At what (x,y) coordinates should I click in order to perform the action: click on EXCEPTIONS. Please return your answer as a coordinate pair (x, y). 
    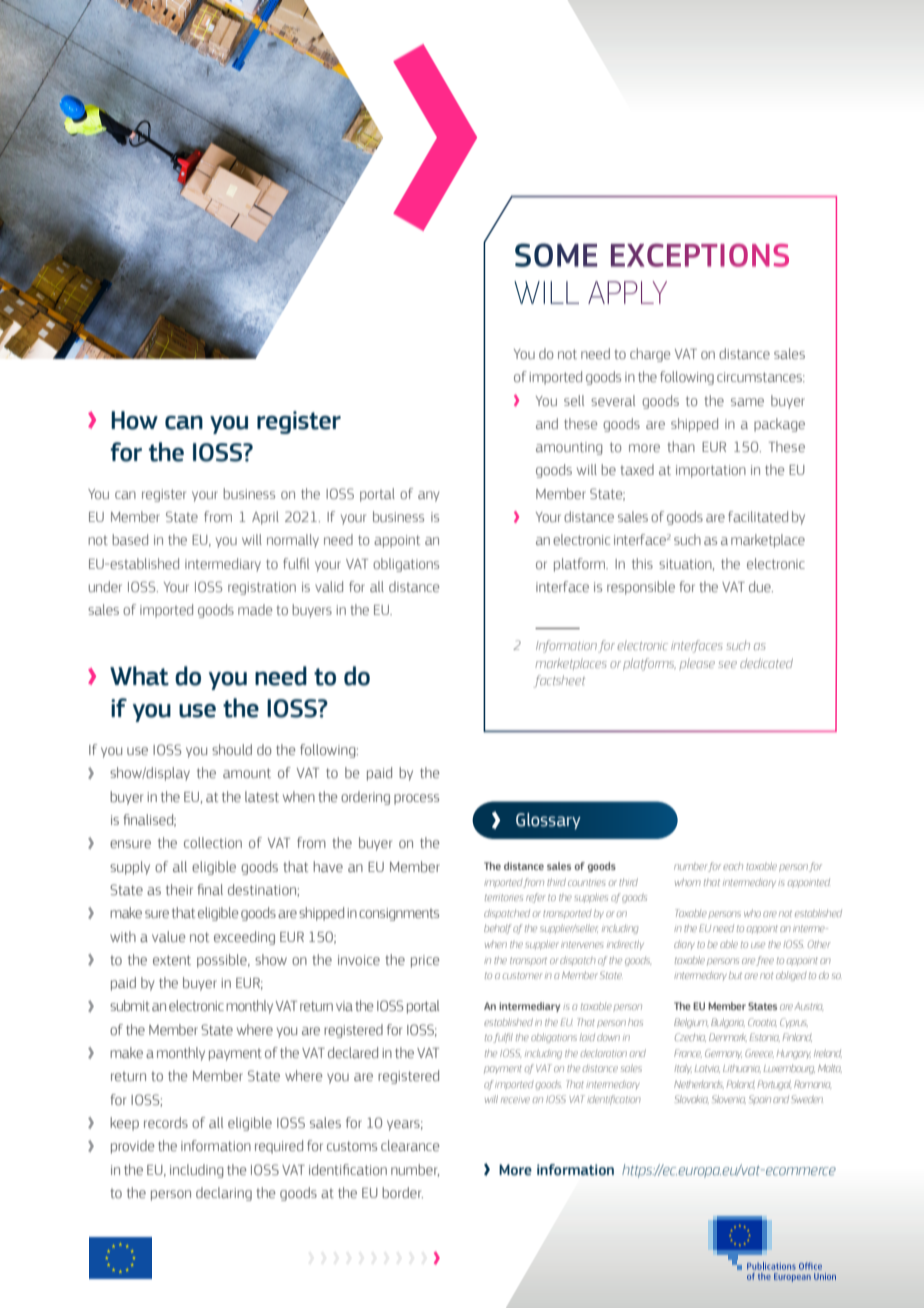
    Looking at the image, I should click on (700, 255).
